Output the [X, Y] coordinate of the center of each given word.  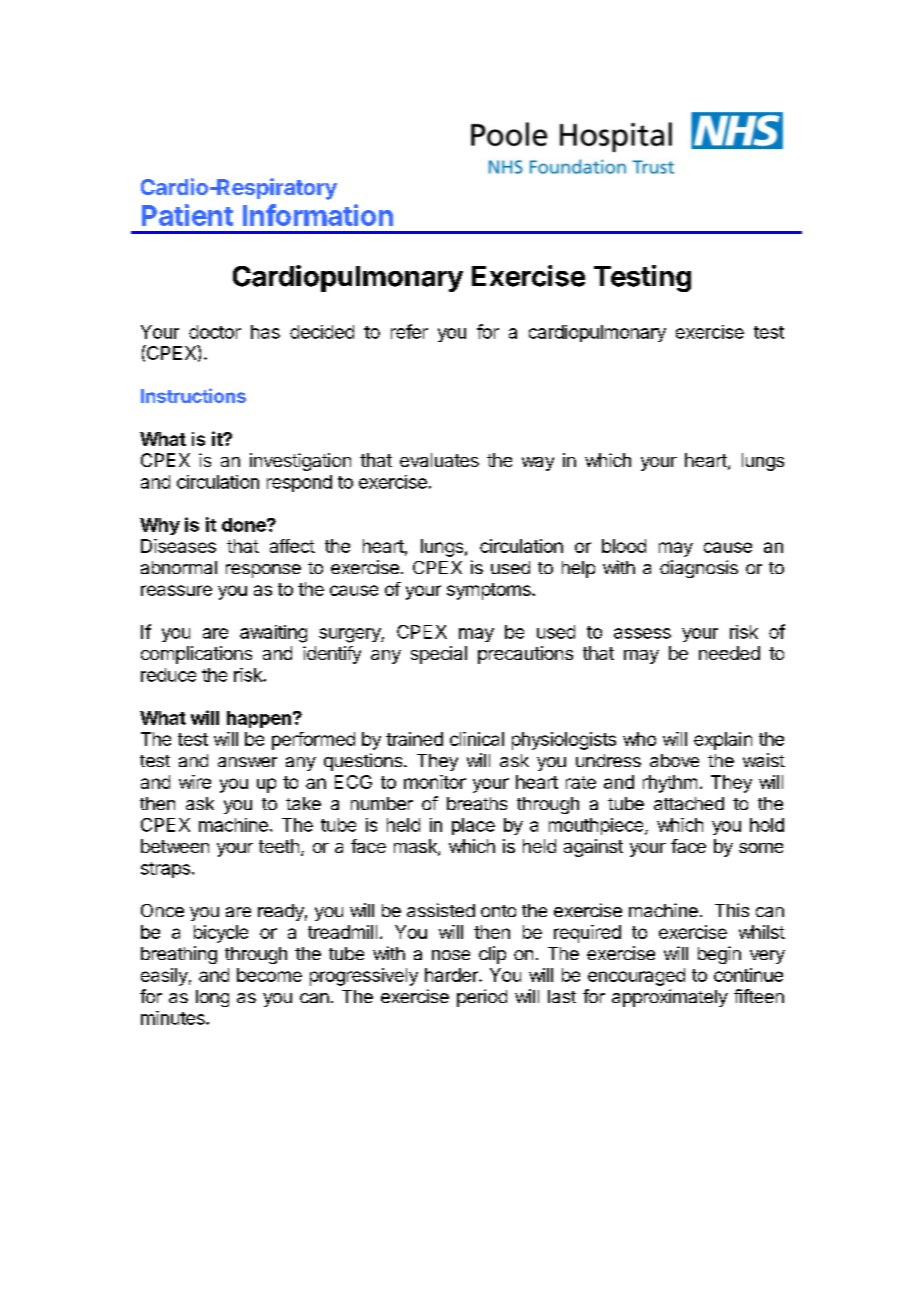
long [212, 998]
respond [299, 483]
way [538, 464]
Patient [187, 215]
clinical [477, 739]
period [482, 998]
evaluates [439, 460]
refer [409, 331]
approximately [670, 998]
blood [624, 546]
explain [723, 741]
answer [247, 762]
